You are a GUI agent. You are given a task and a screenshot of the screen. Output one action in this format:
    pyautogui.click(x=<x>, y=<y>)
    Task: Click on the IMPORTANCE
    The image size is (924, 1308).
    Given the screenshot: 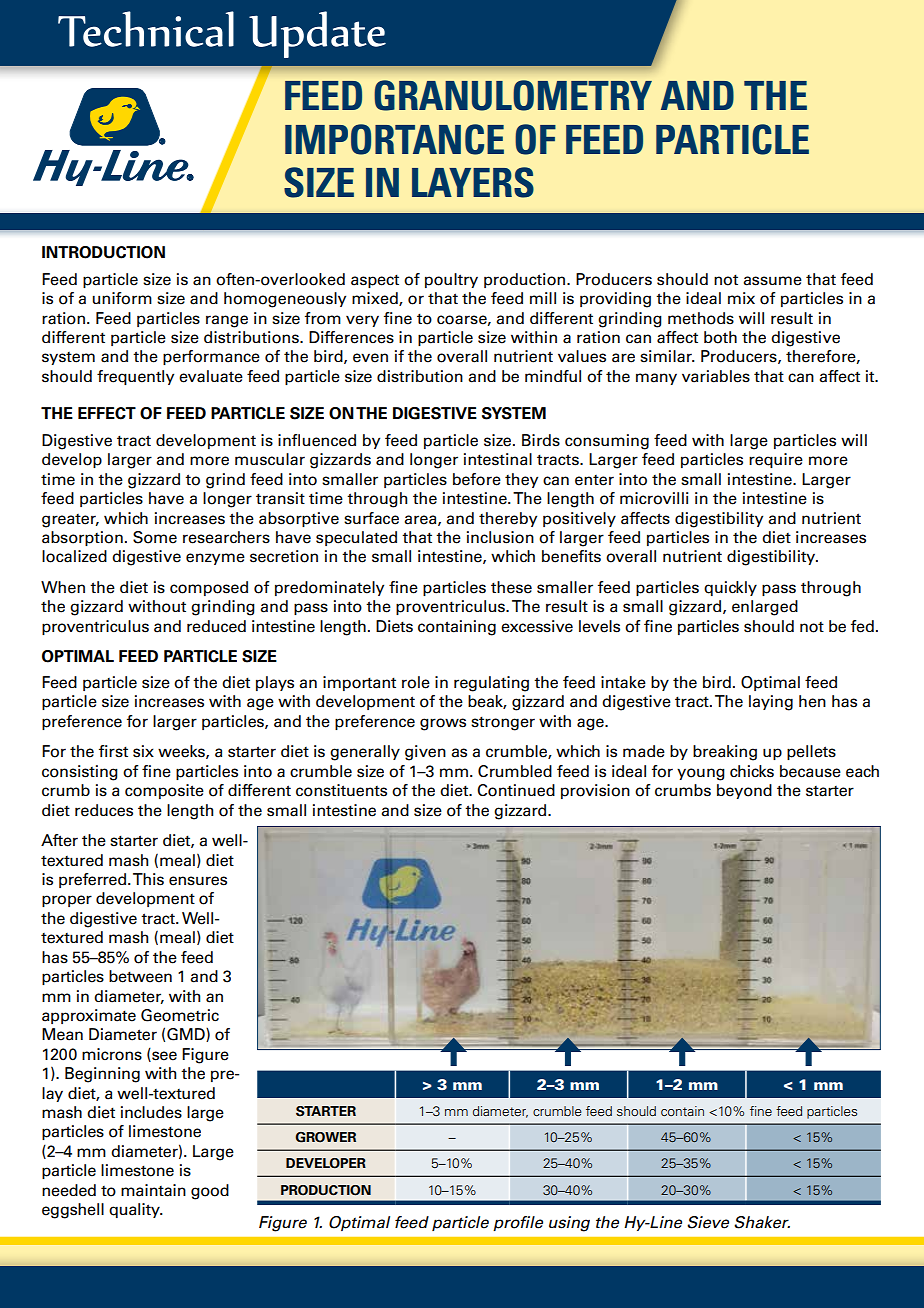 What is the action you would take?
    pyautogui.click(x=394, y=139)
